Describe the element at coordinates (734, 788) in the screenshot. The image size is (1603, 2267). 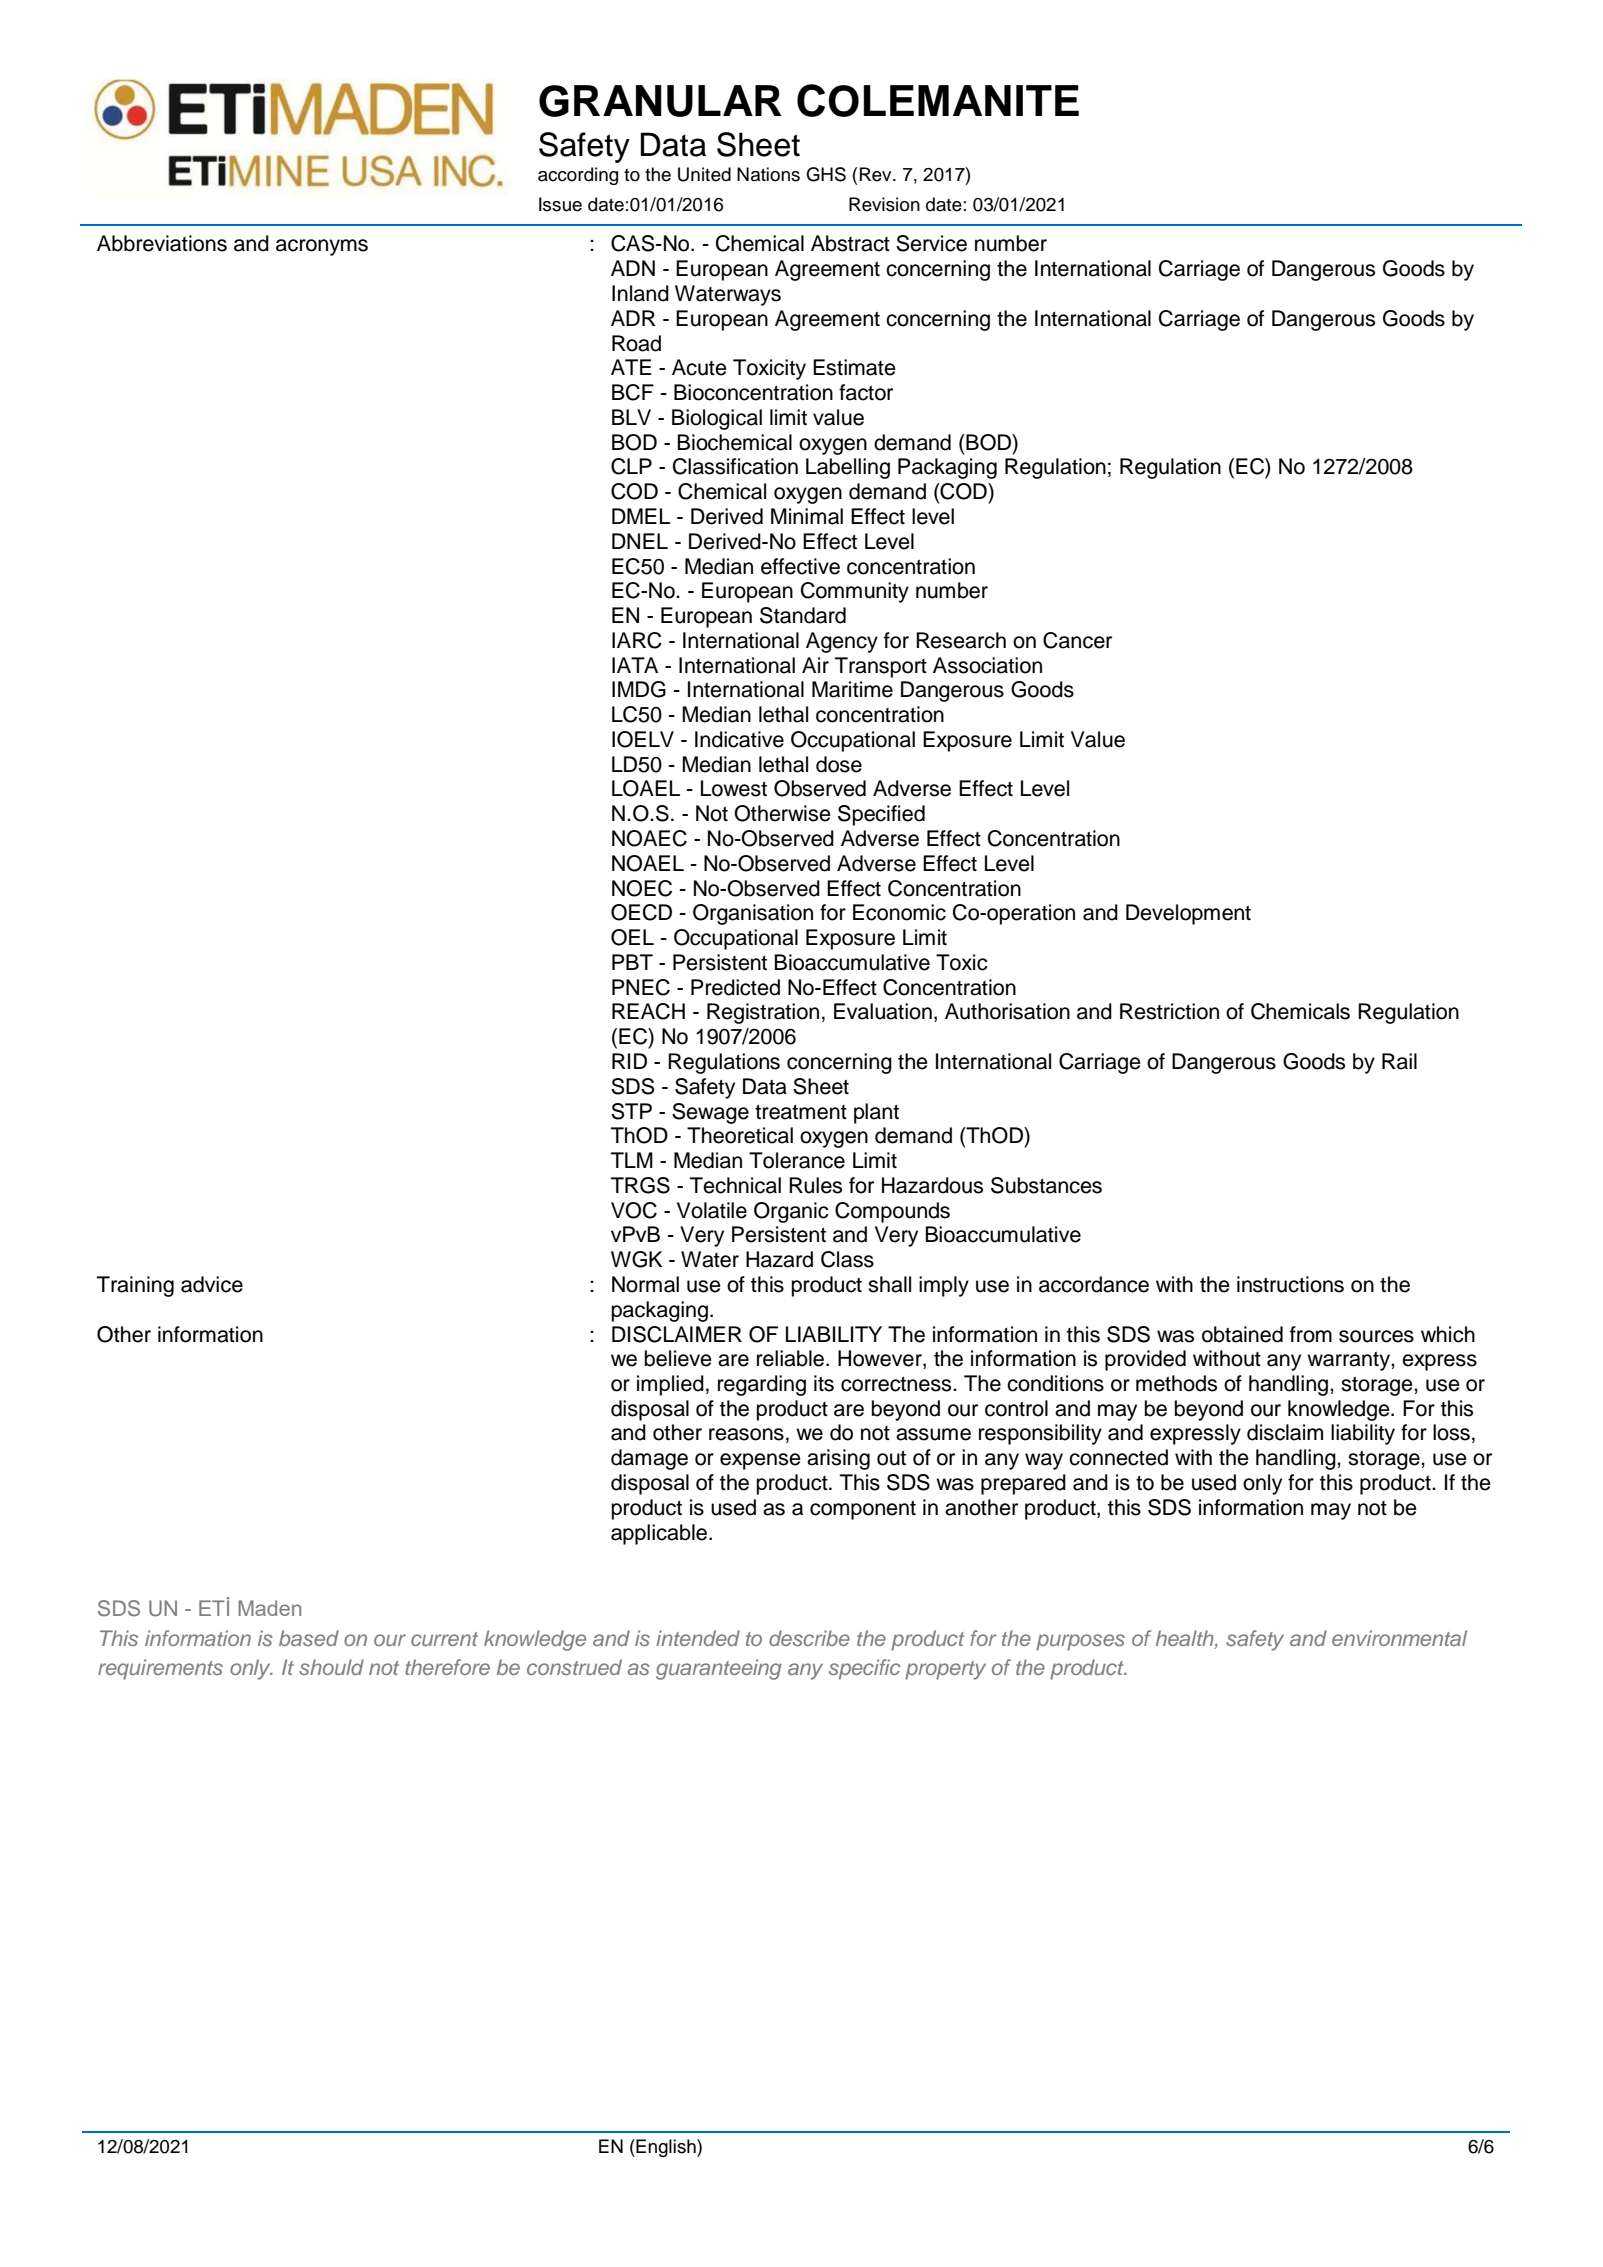
I see `Lowest` at that location.
